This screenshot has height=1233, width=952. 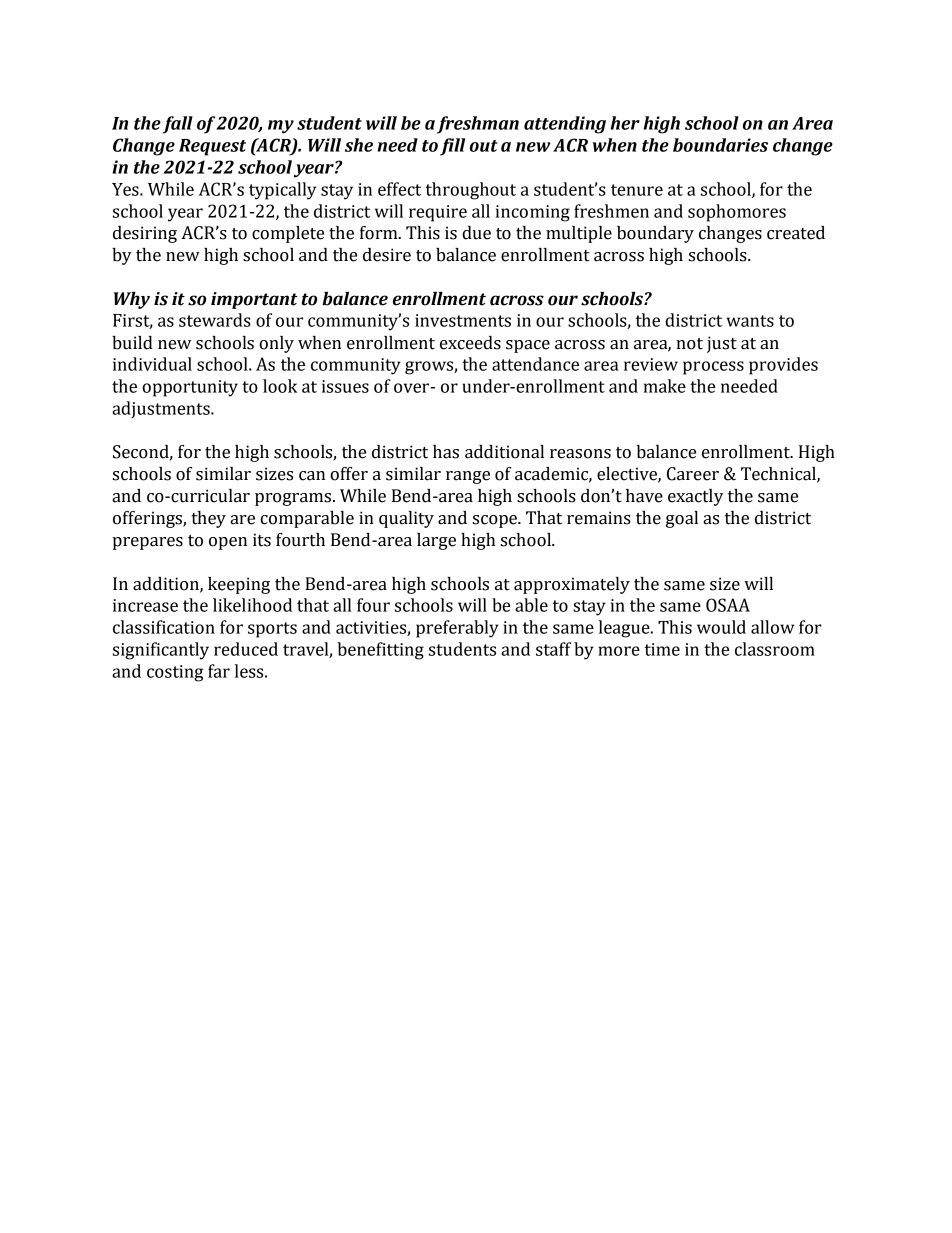 What do you see at coordinates (219, 671) in the screenshot?
I see `far` at bounding box center [219, 671].
